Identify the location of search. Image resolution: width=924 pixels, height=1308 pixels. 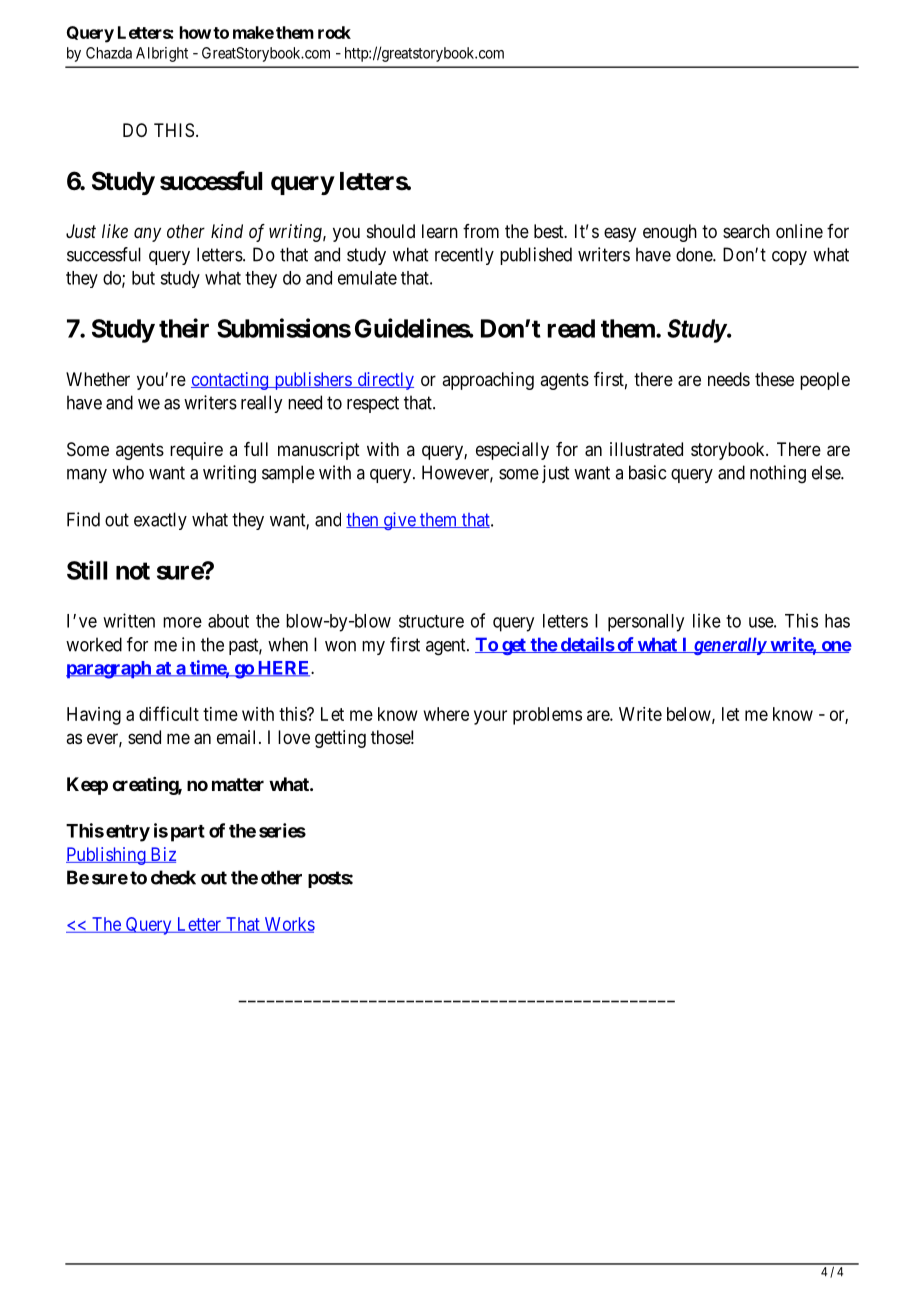
(746, 231).
